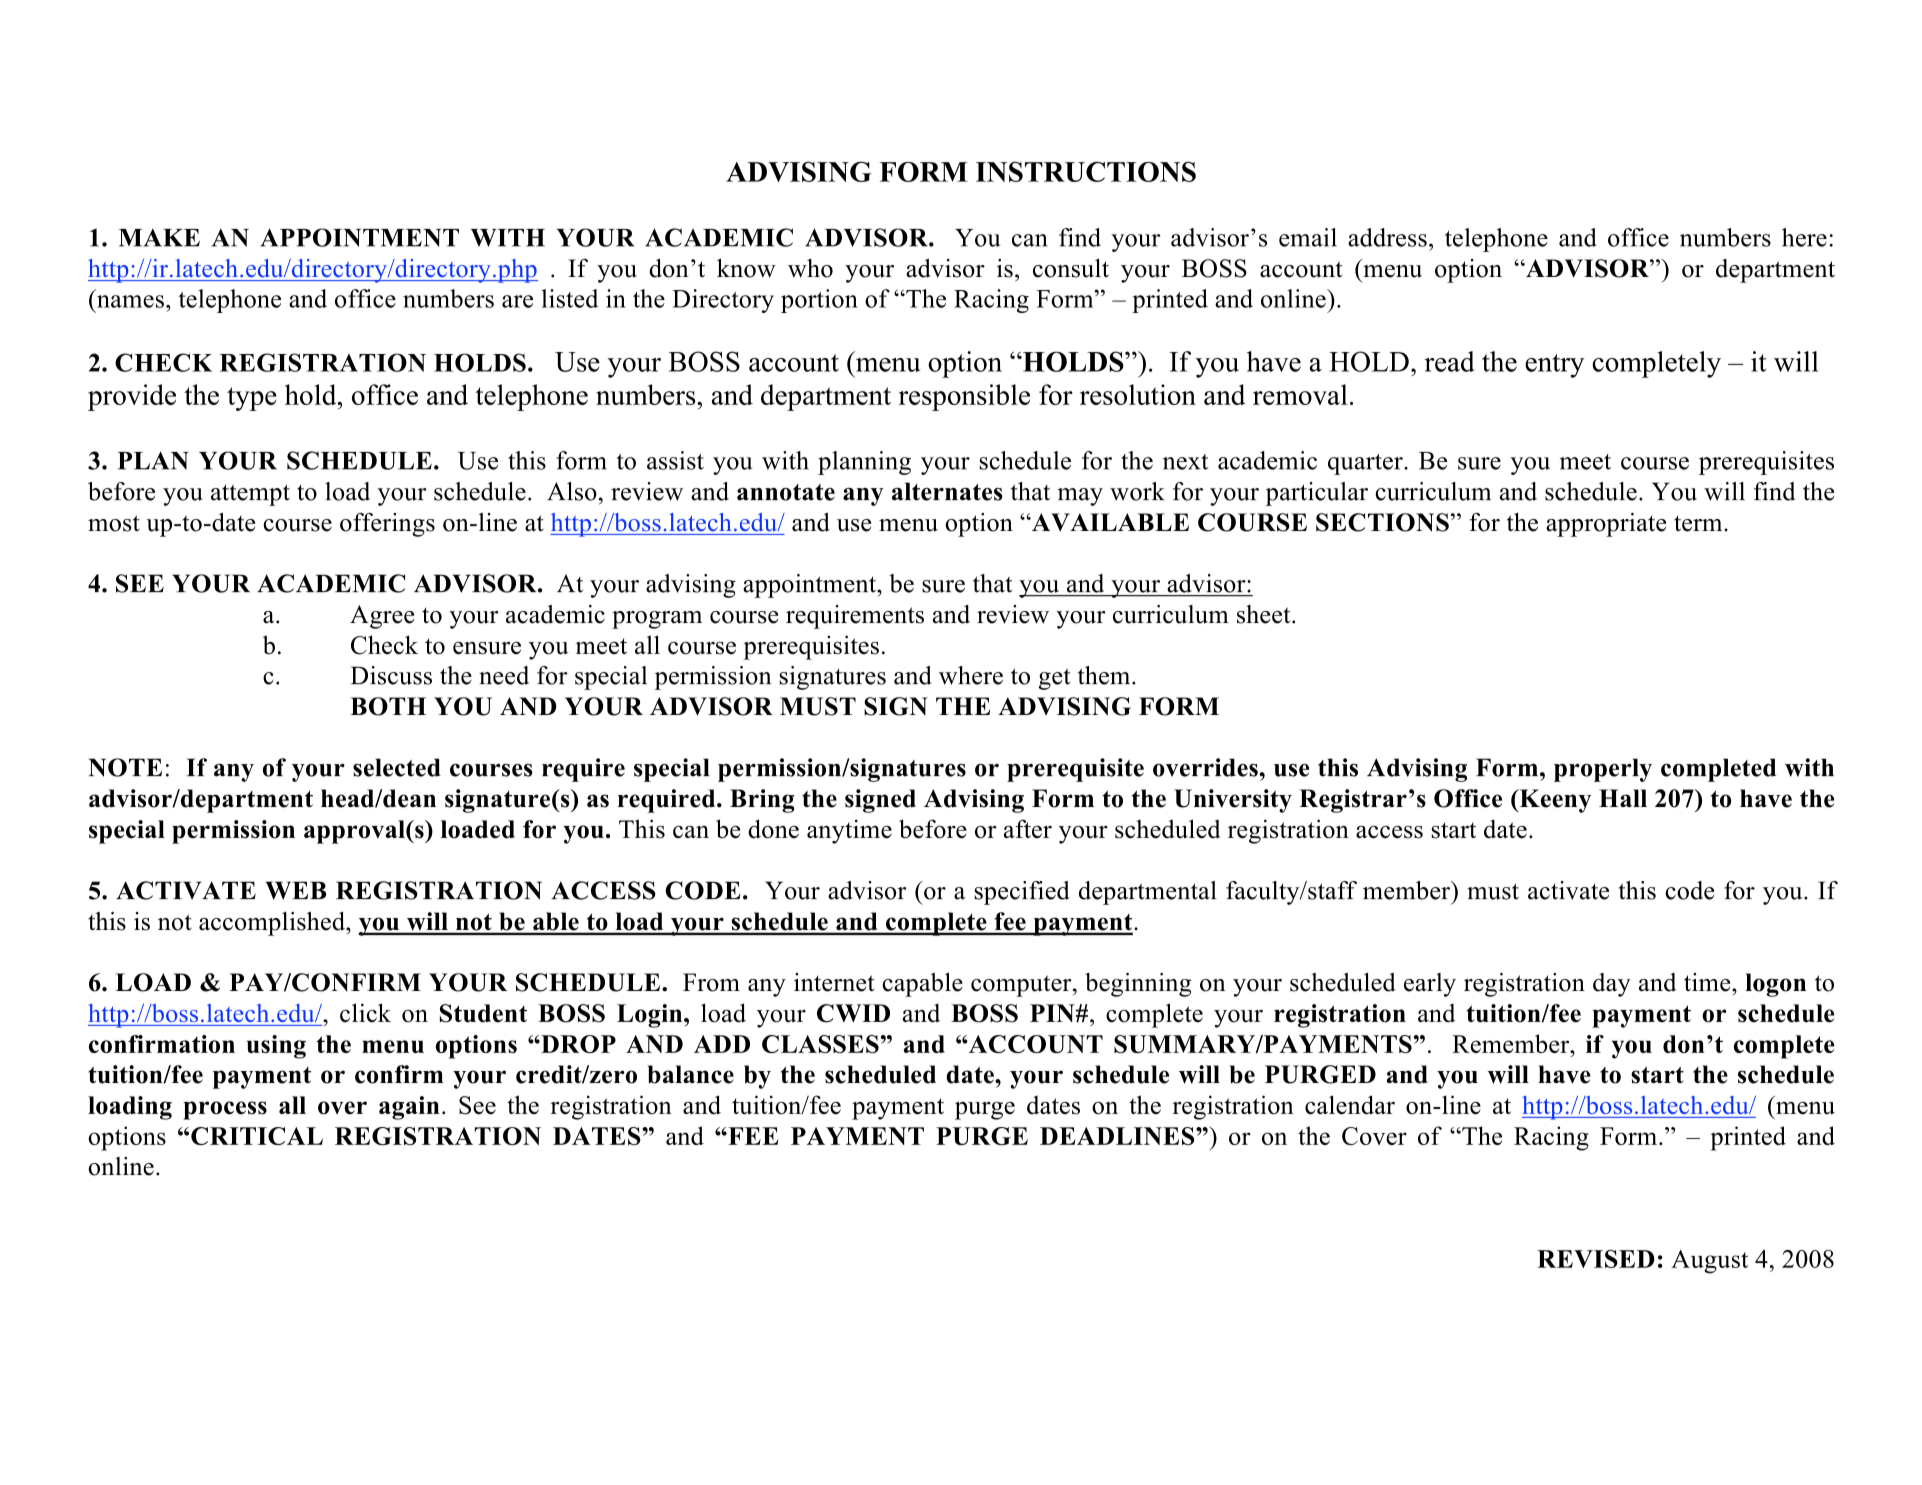 The image size is (1922, 1485). What do you see at coordinates (1612, 985) in the page?
I see `day` at bounding box center [1612, 985].
